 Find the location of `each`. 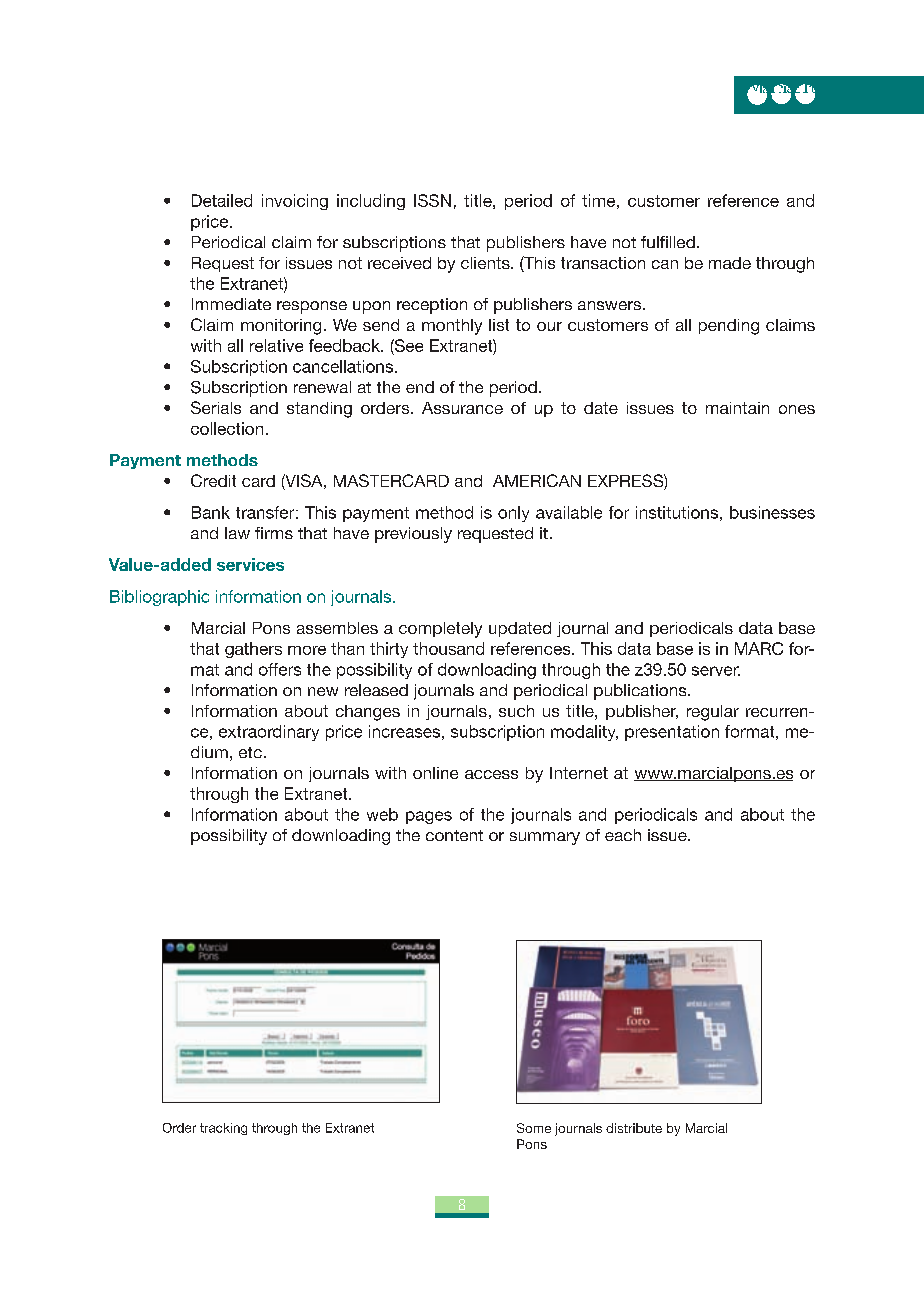

each is located at coordinates (623, 835).
